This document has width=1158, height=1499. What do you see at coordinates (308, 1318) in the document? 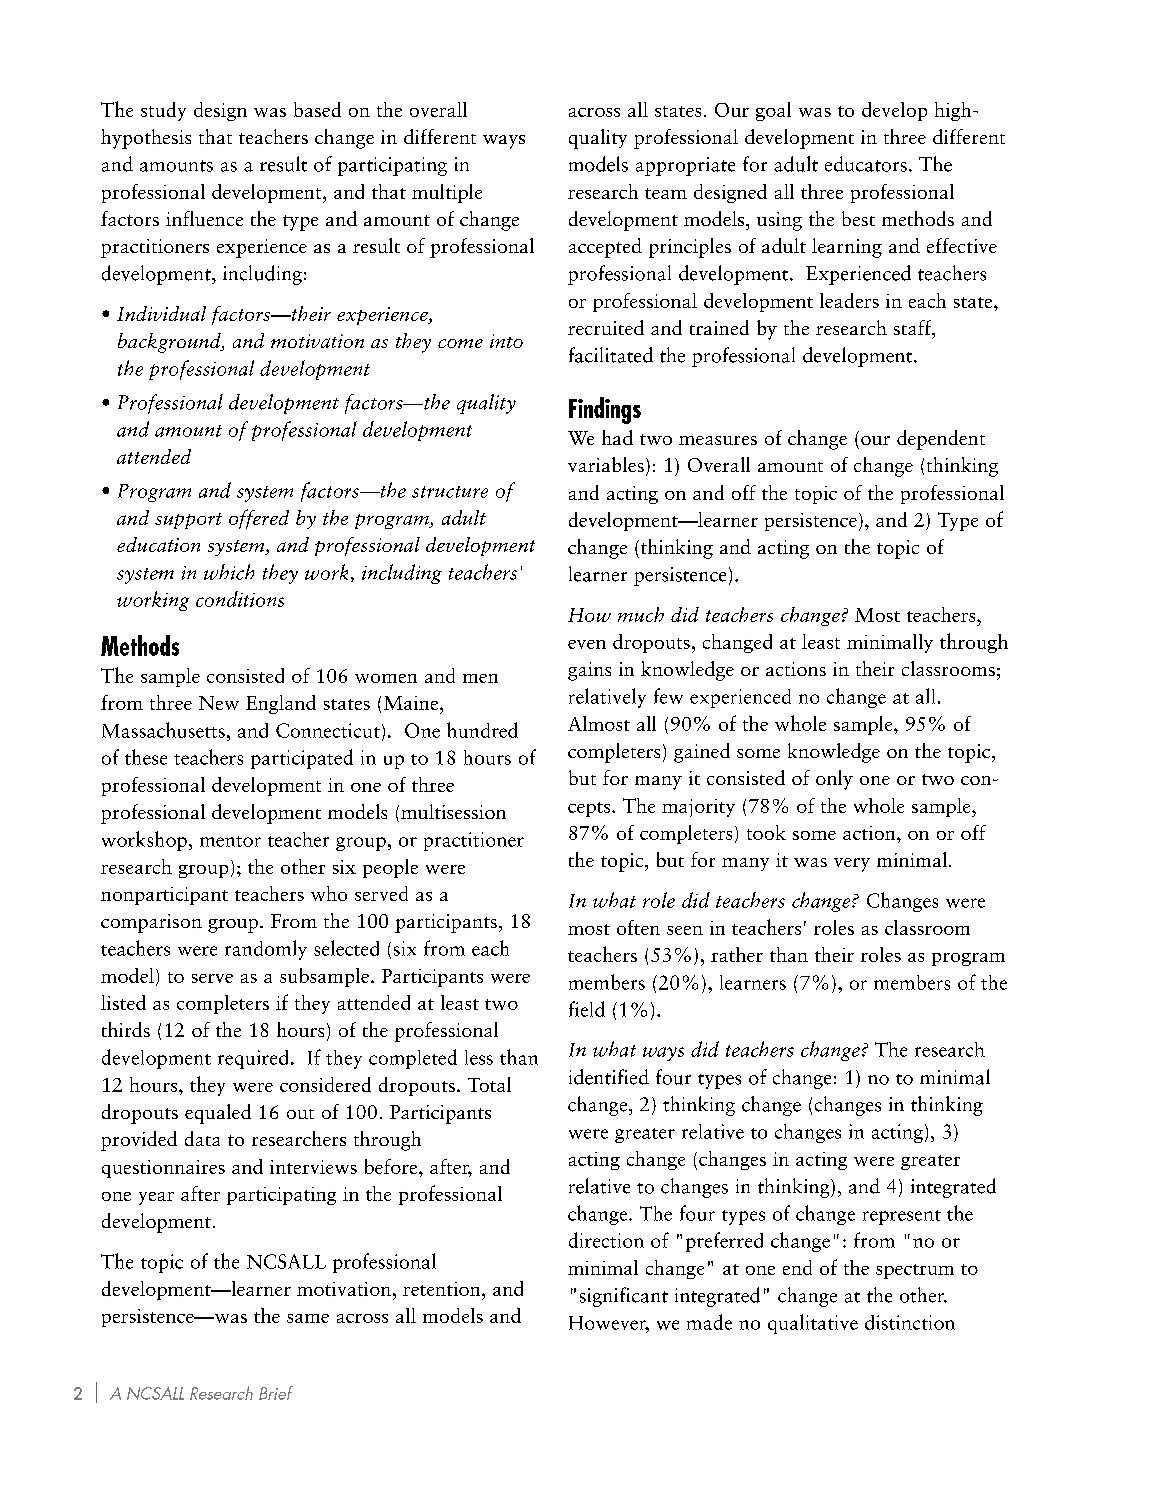
I see `same` at bounding box center [308, 1318].
